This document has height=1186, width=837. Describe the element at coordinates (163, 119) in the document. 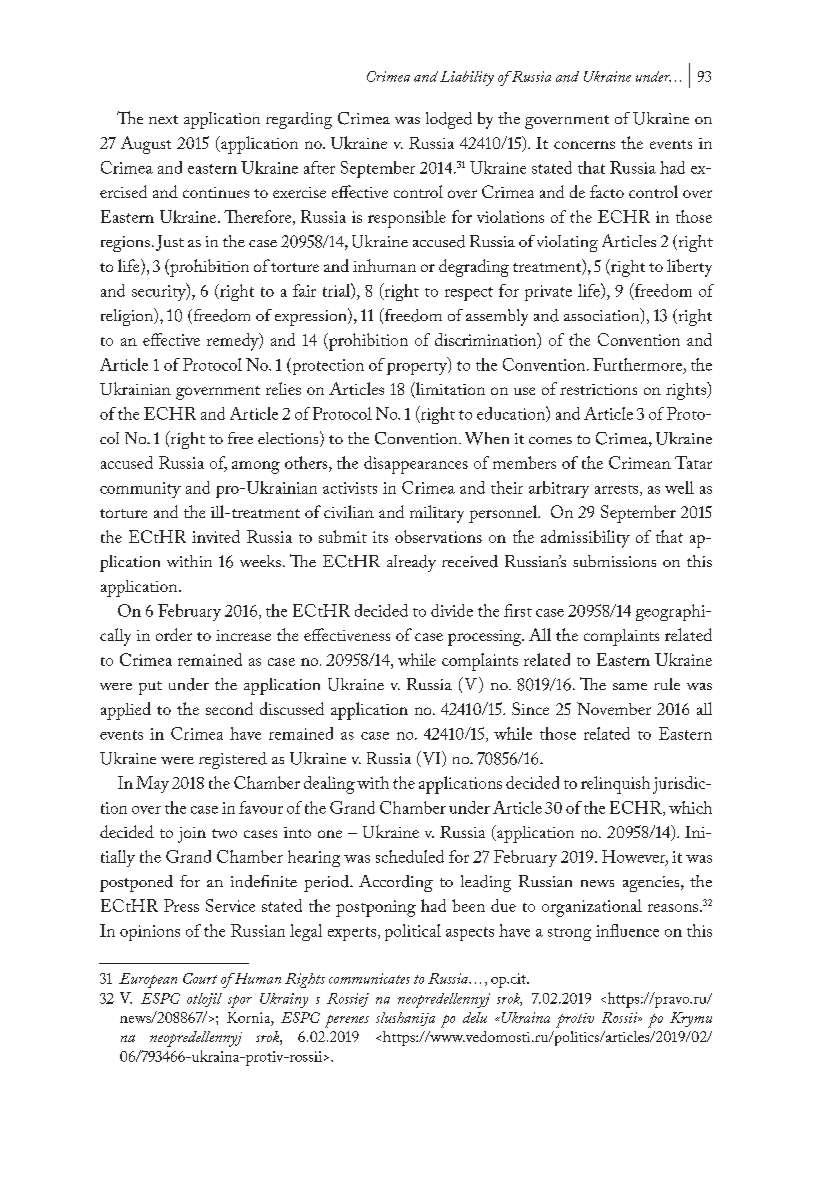

I see `next` at that location.
